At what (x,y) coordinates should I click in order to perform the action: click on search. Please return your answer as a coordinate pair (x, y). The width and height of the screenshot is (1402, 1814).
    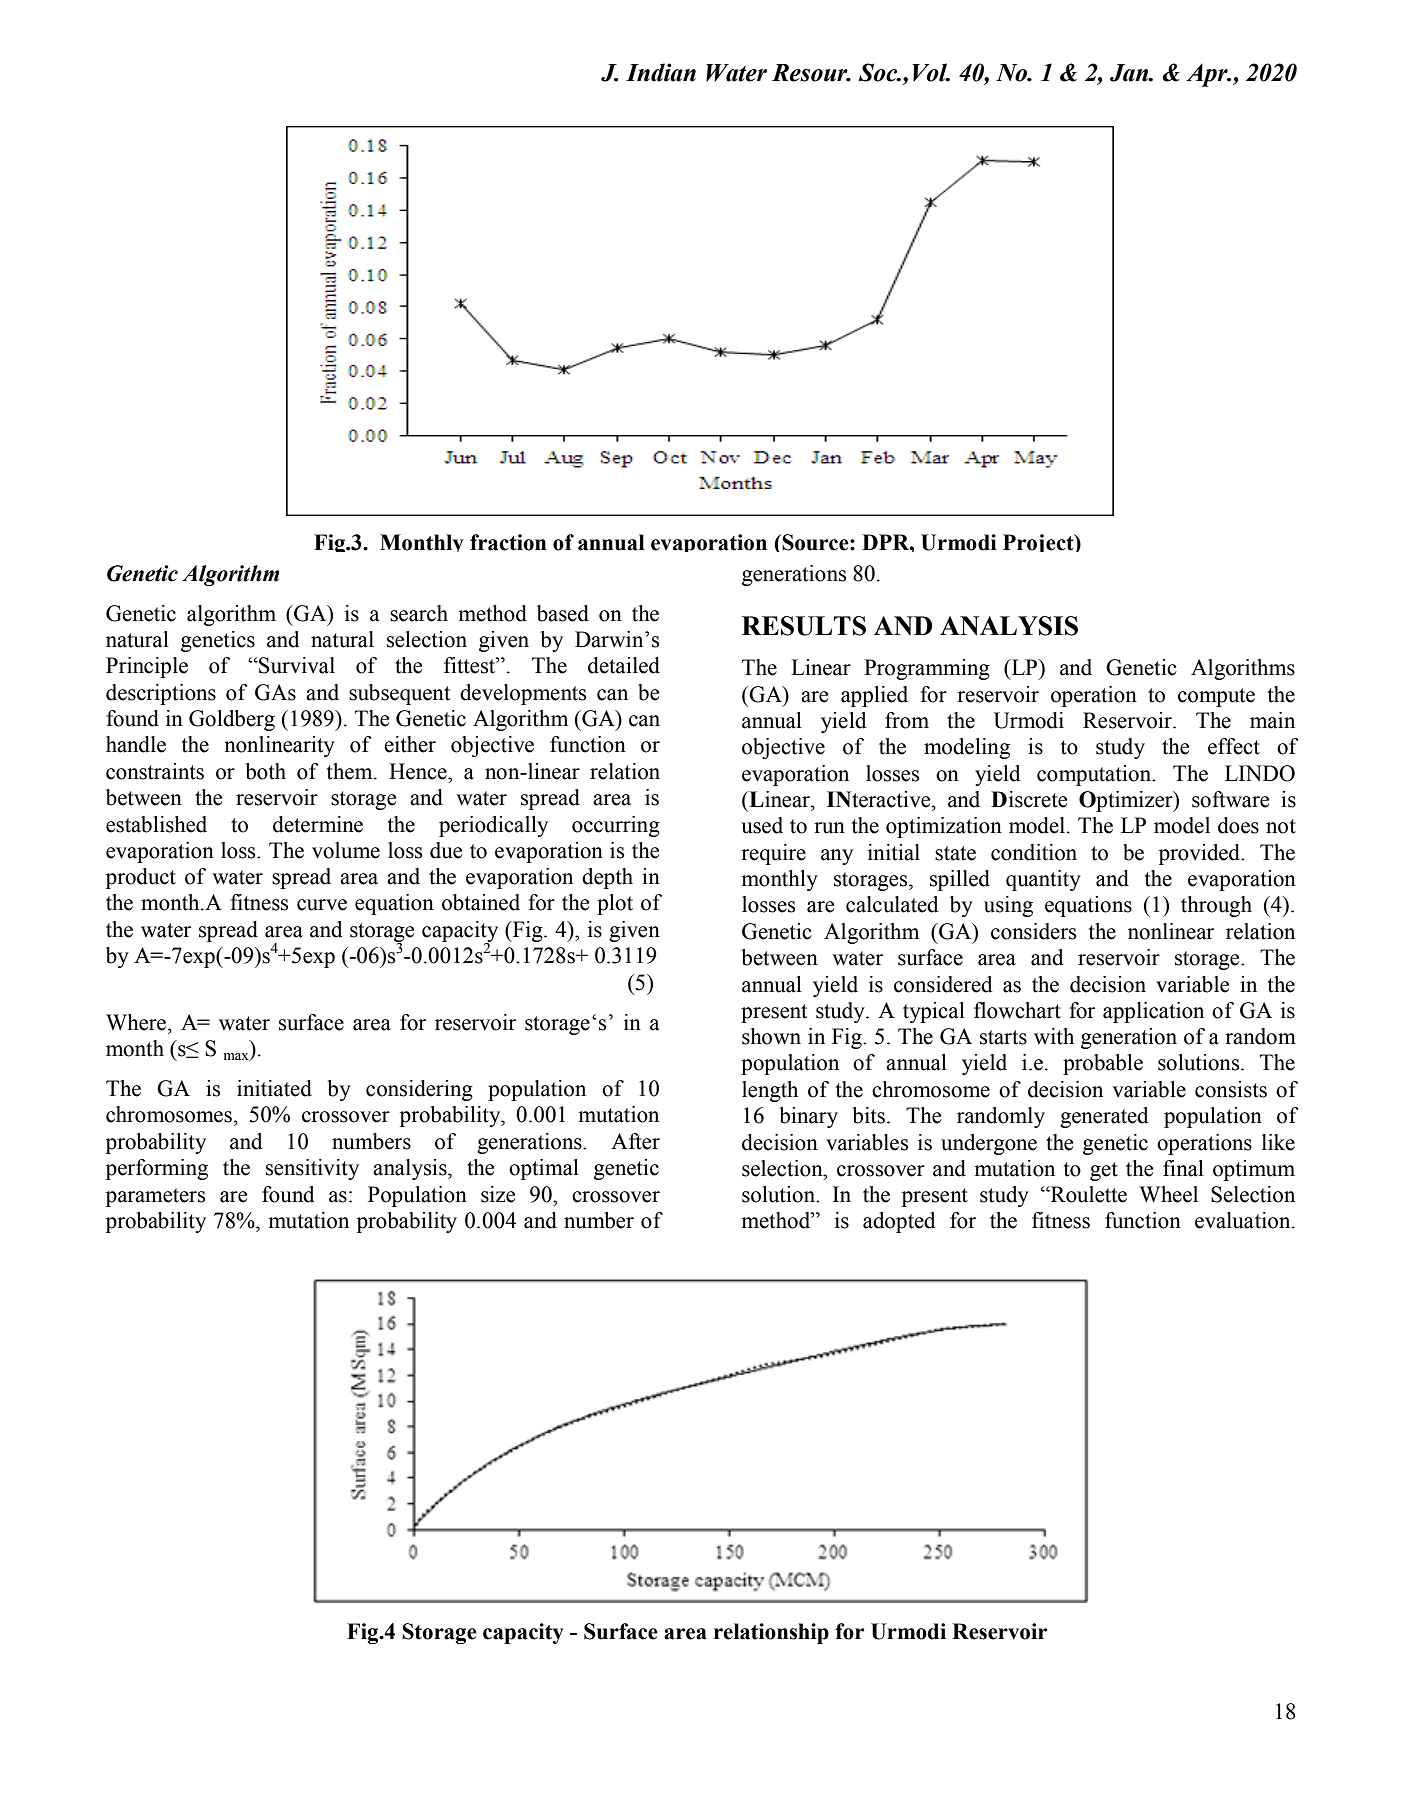
    Looking at the image, I should click on (419, 613).
